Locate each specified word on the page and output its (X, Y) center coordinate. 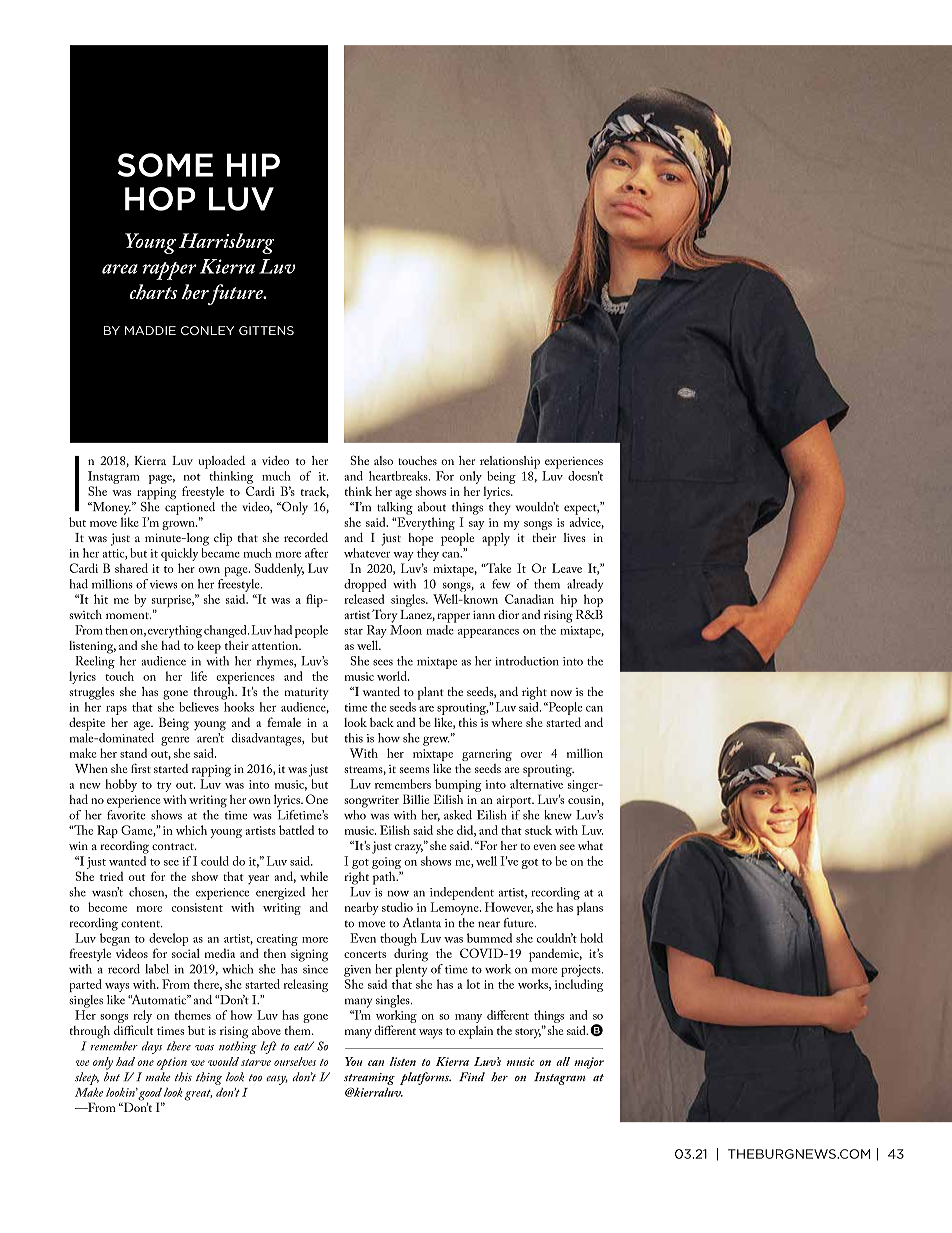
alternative (536, 784)
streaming (369, 1079)
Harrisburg (226, 243)
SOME (165, 165)
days (152, 1047)
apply (496, 539)
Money (110, 508)
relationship (510, 462)
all (563, 1061)
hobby (121, 785)
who (355, 813)
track (314, 492)
